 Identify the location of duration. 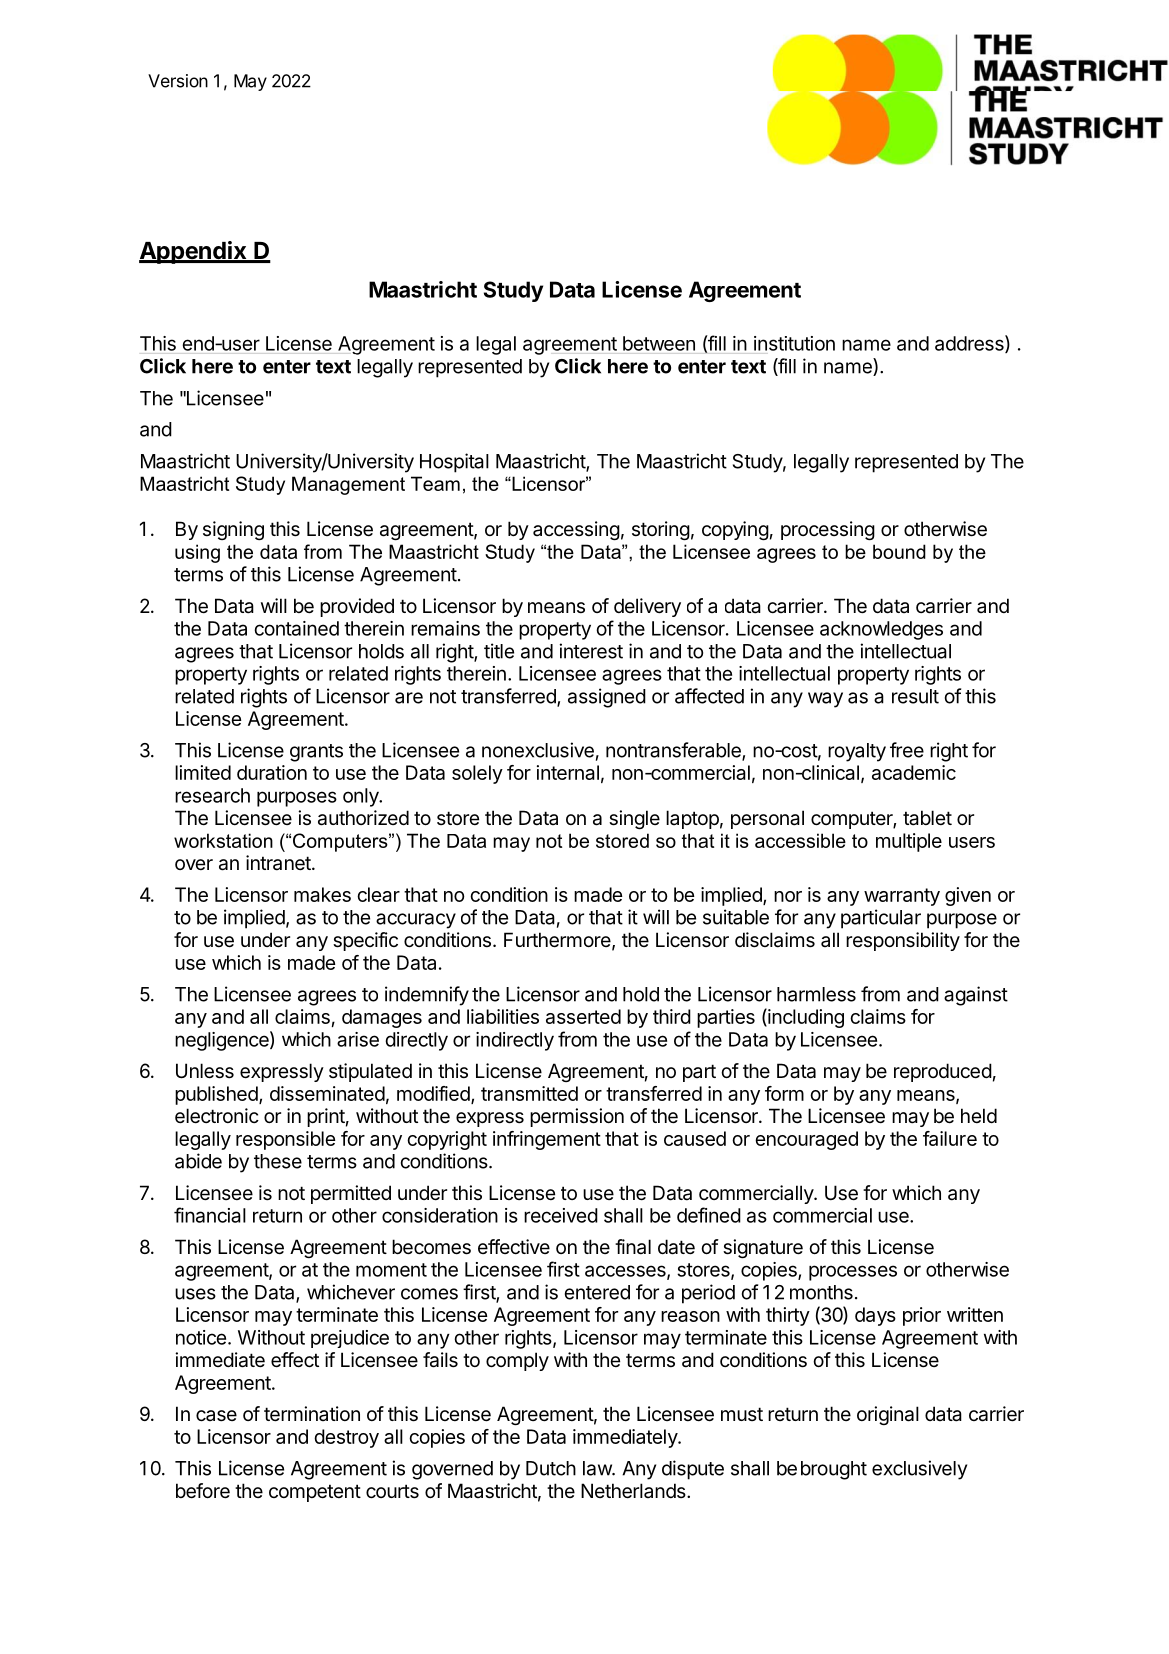
(272, 772).
